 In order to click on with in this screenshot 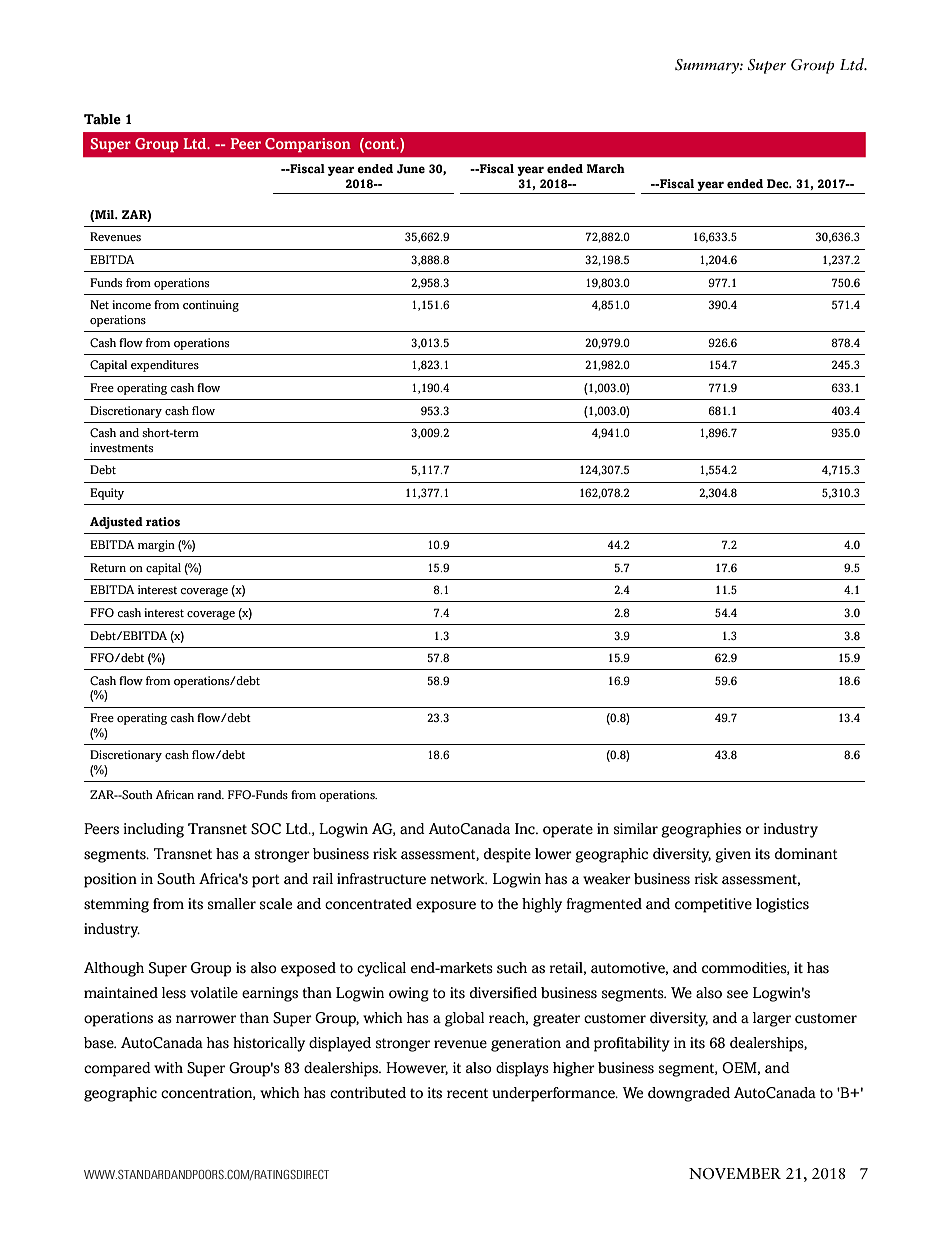, I will do `click(168, 1067)`.
